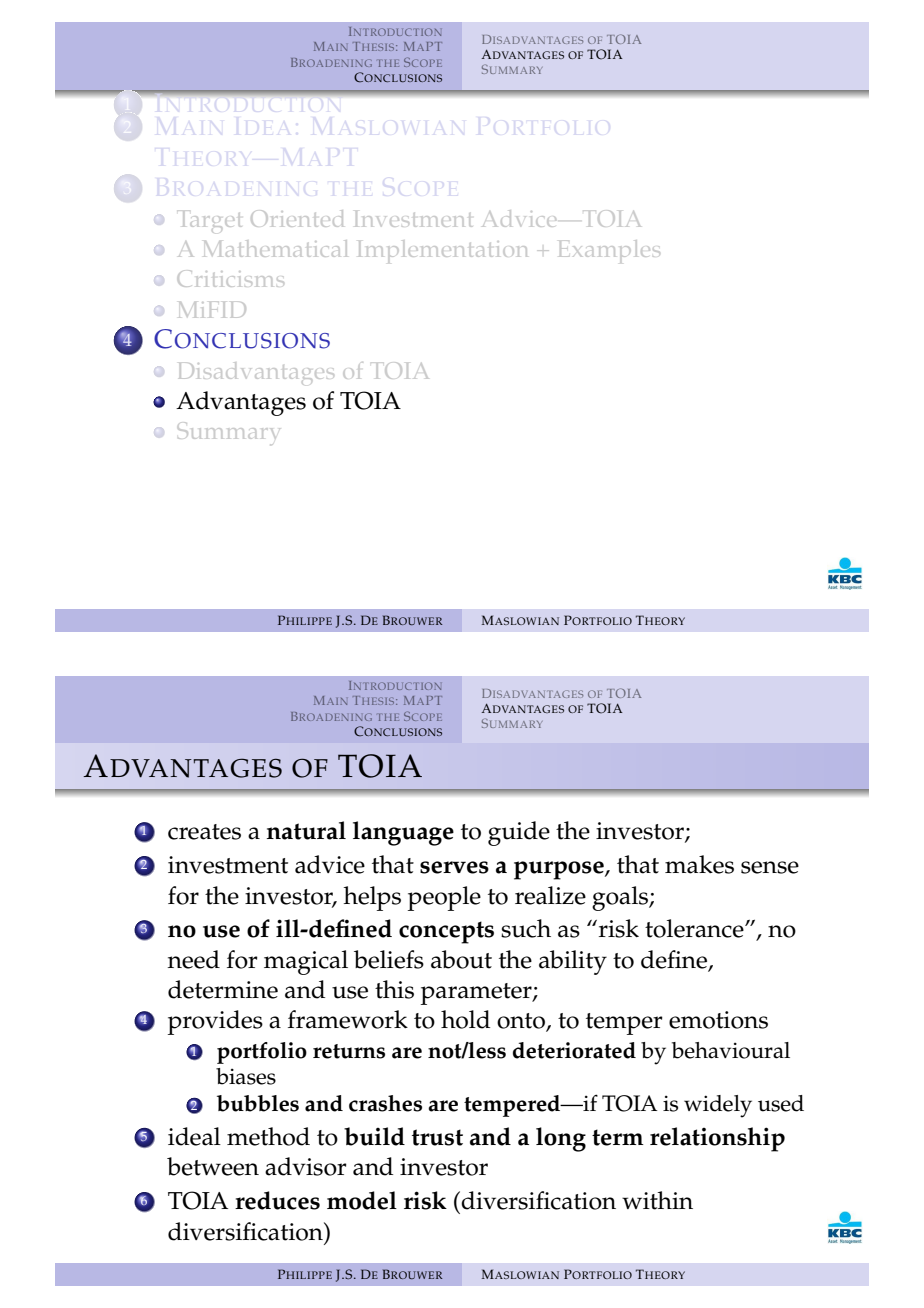  Describe the element at coordinates (442, 251) in the screenshot. I see `Implementation` at that location.
